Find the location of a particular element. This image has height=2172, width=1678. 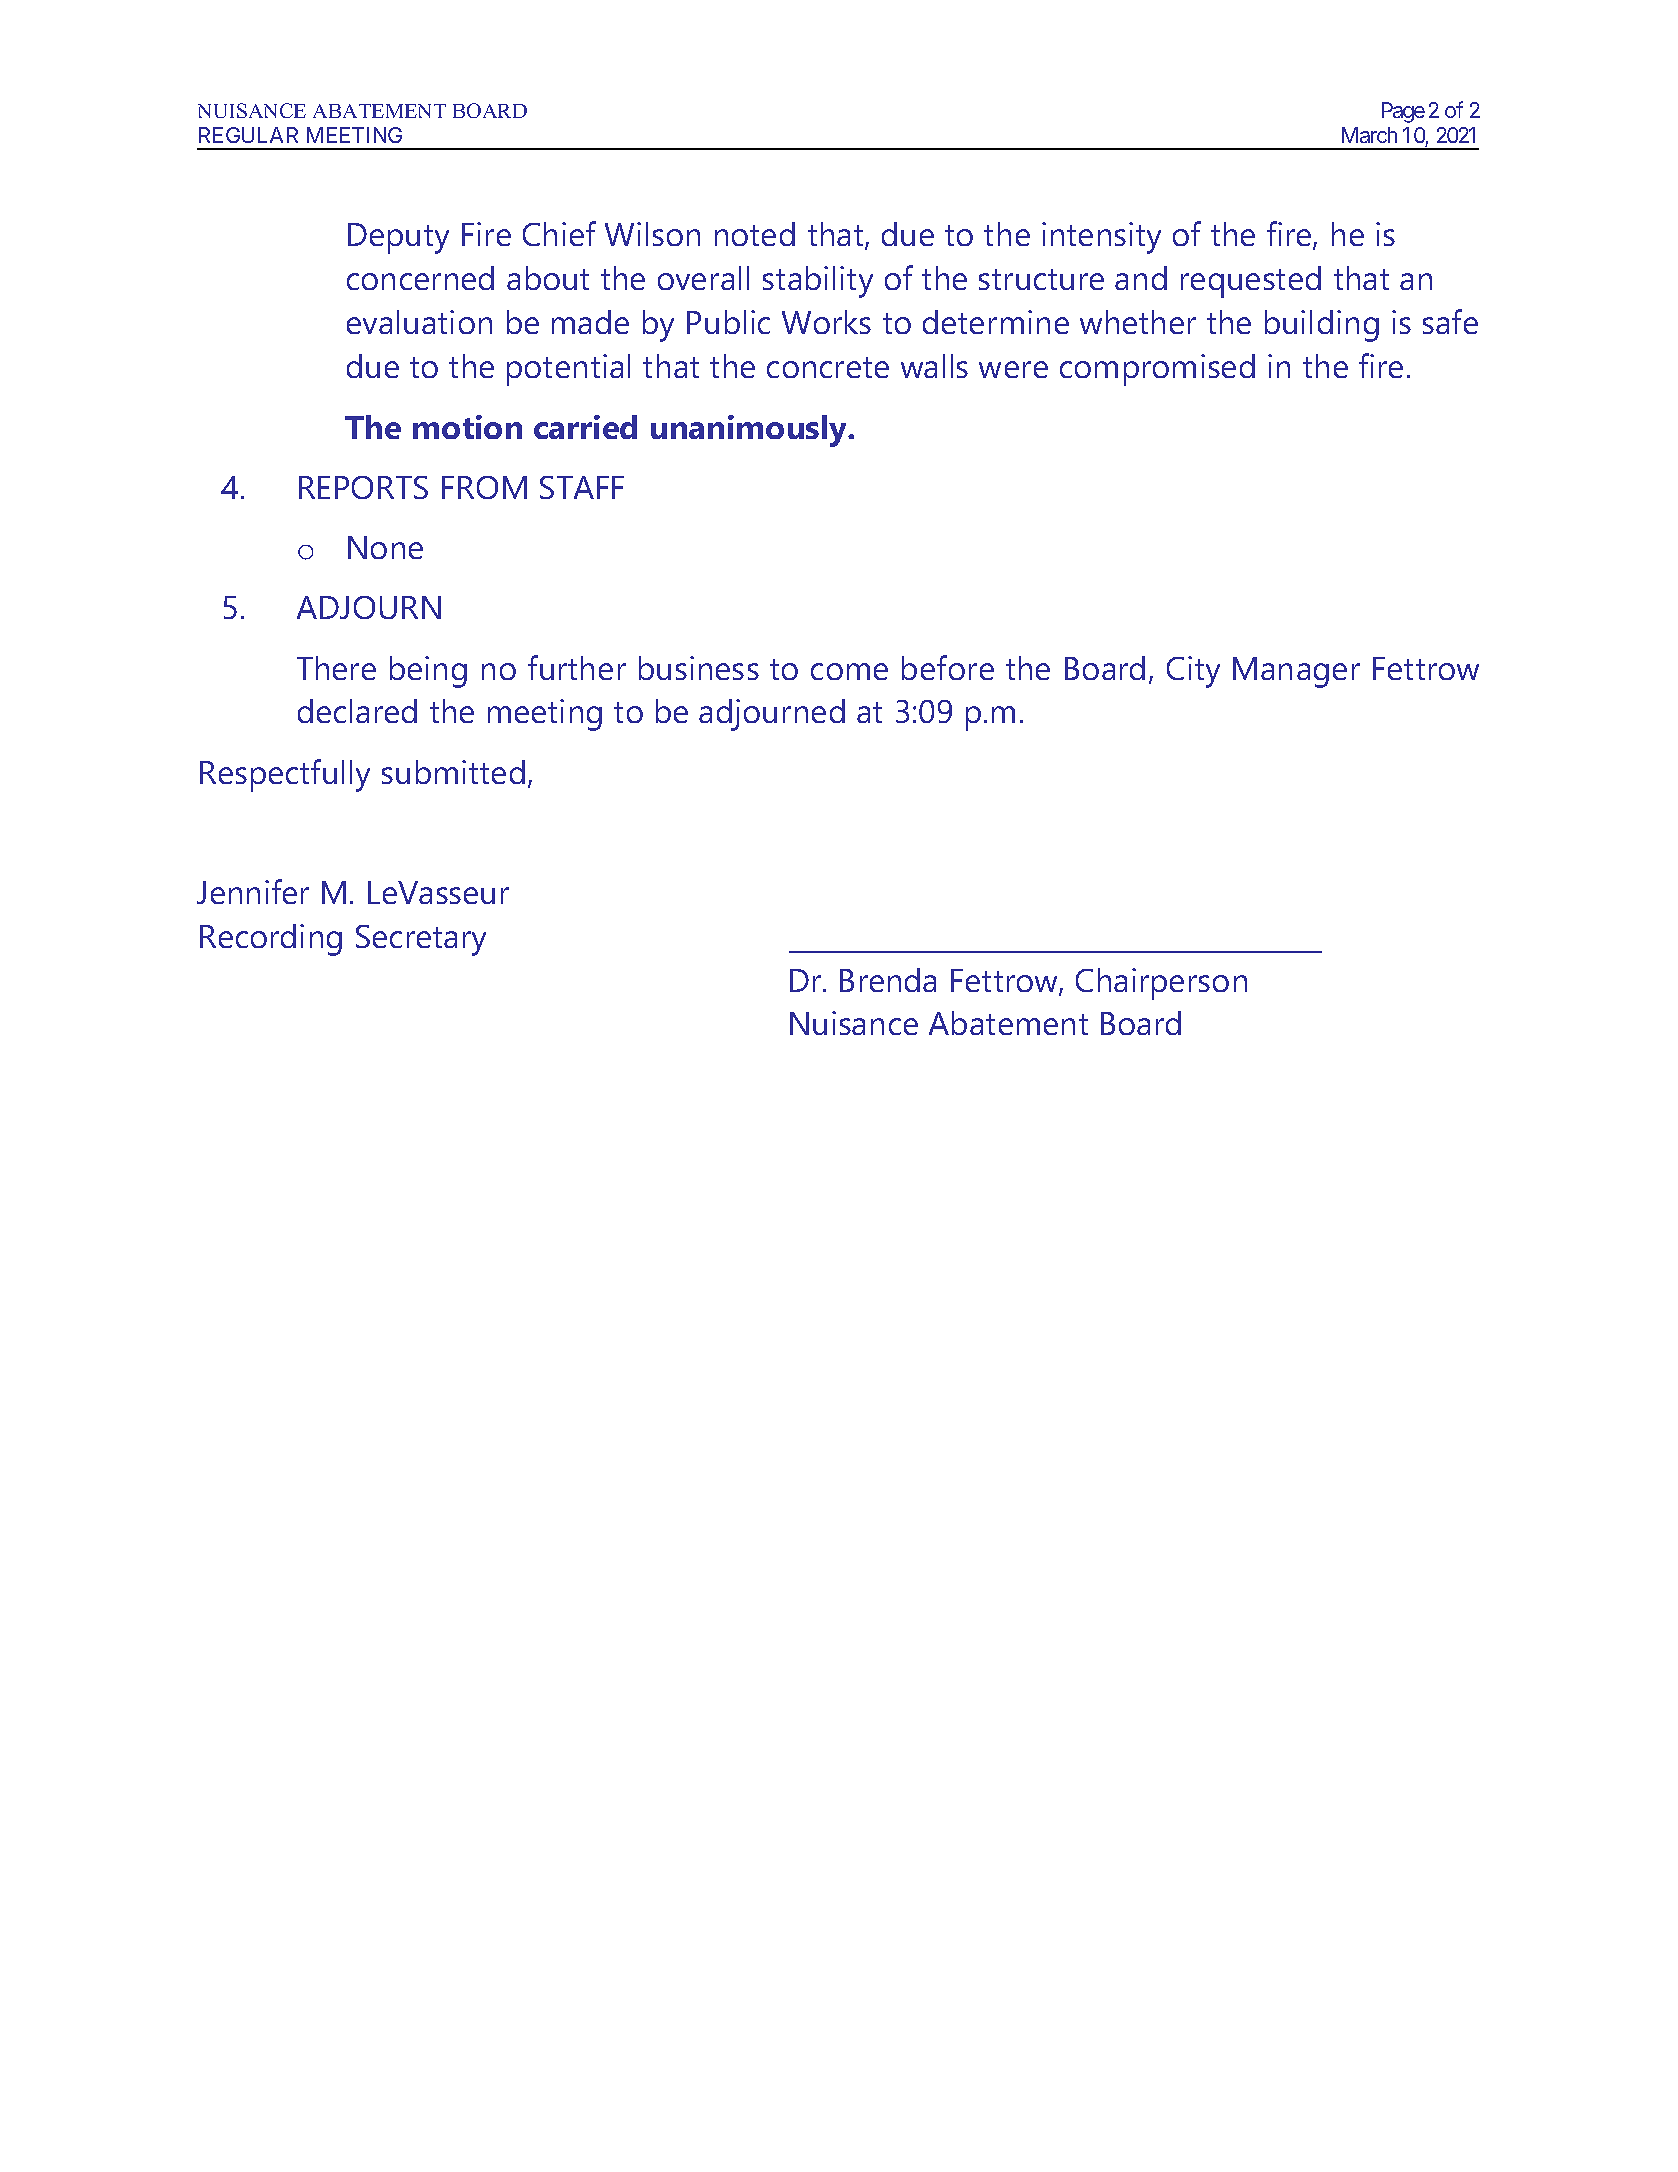

noted is located at coordinates (755, 234).
